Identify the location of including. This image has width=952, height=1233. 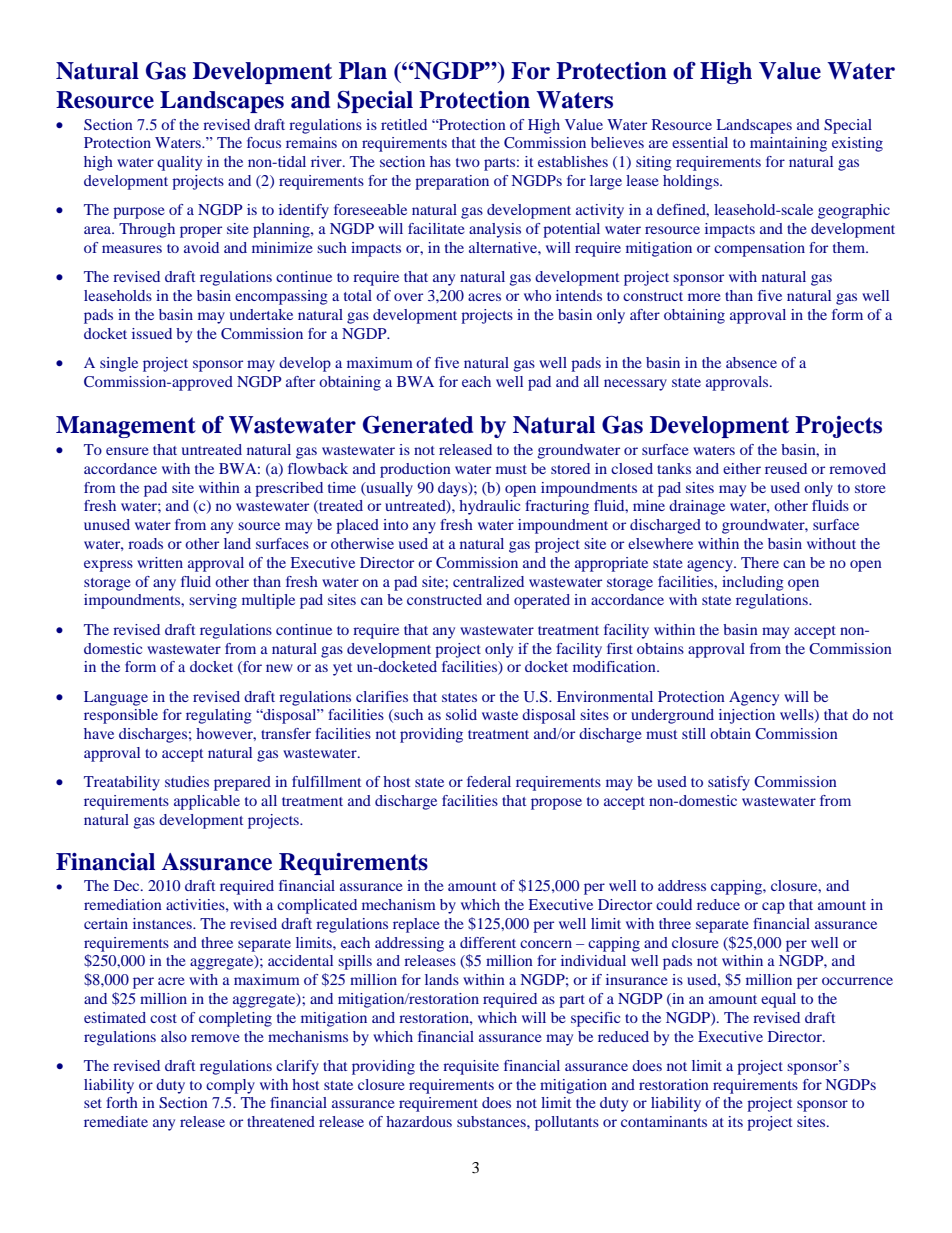
(753, 583).
